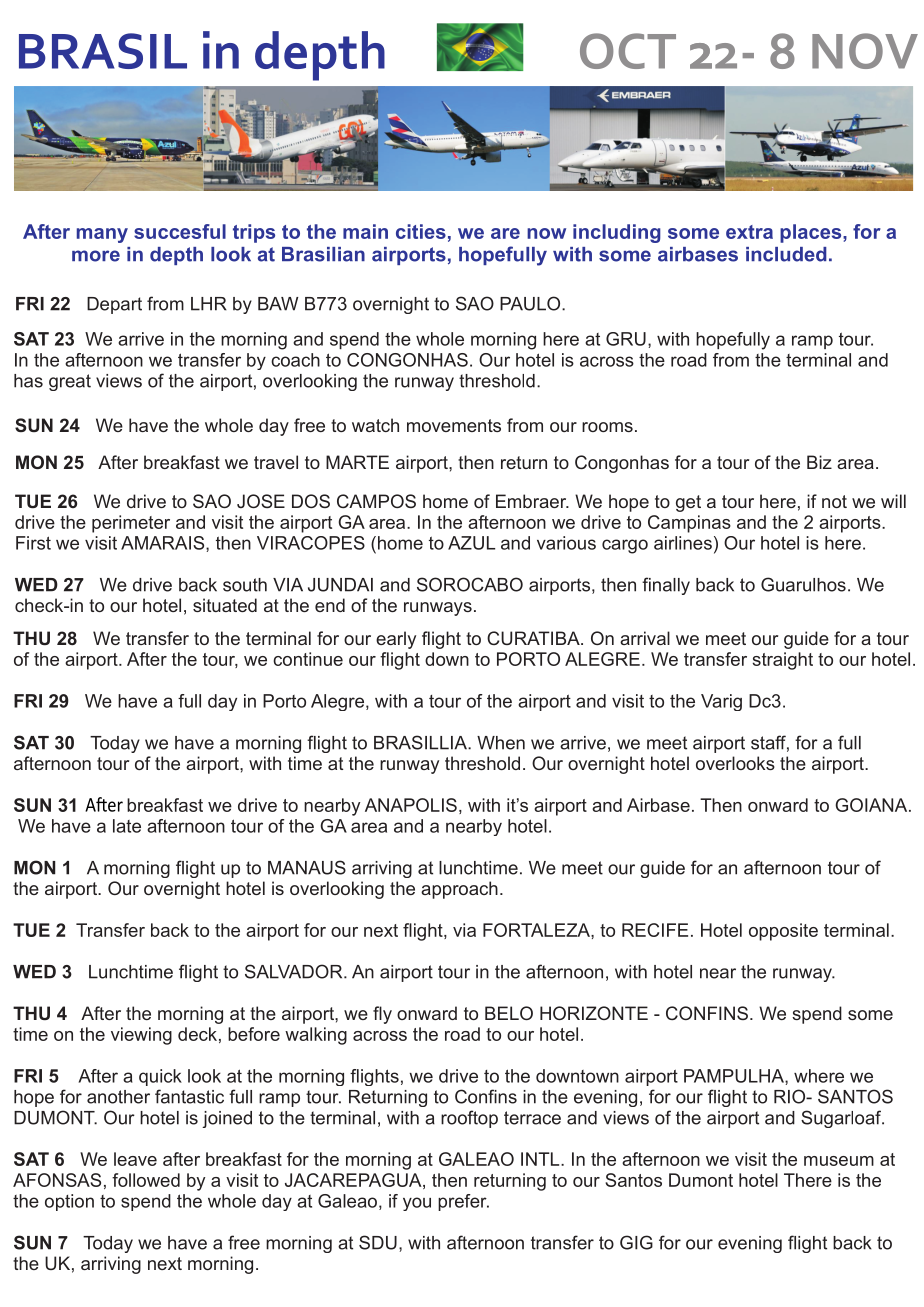 The width and height of the screenshot is (924, 1307). Describe the element at coordinates (131, 524) in the screenshot. I see `perimeter` at that location.
